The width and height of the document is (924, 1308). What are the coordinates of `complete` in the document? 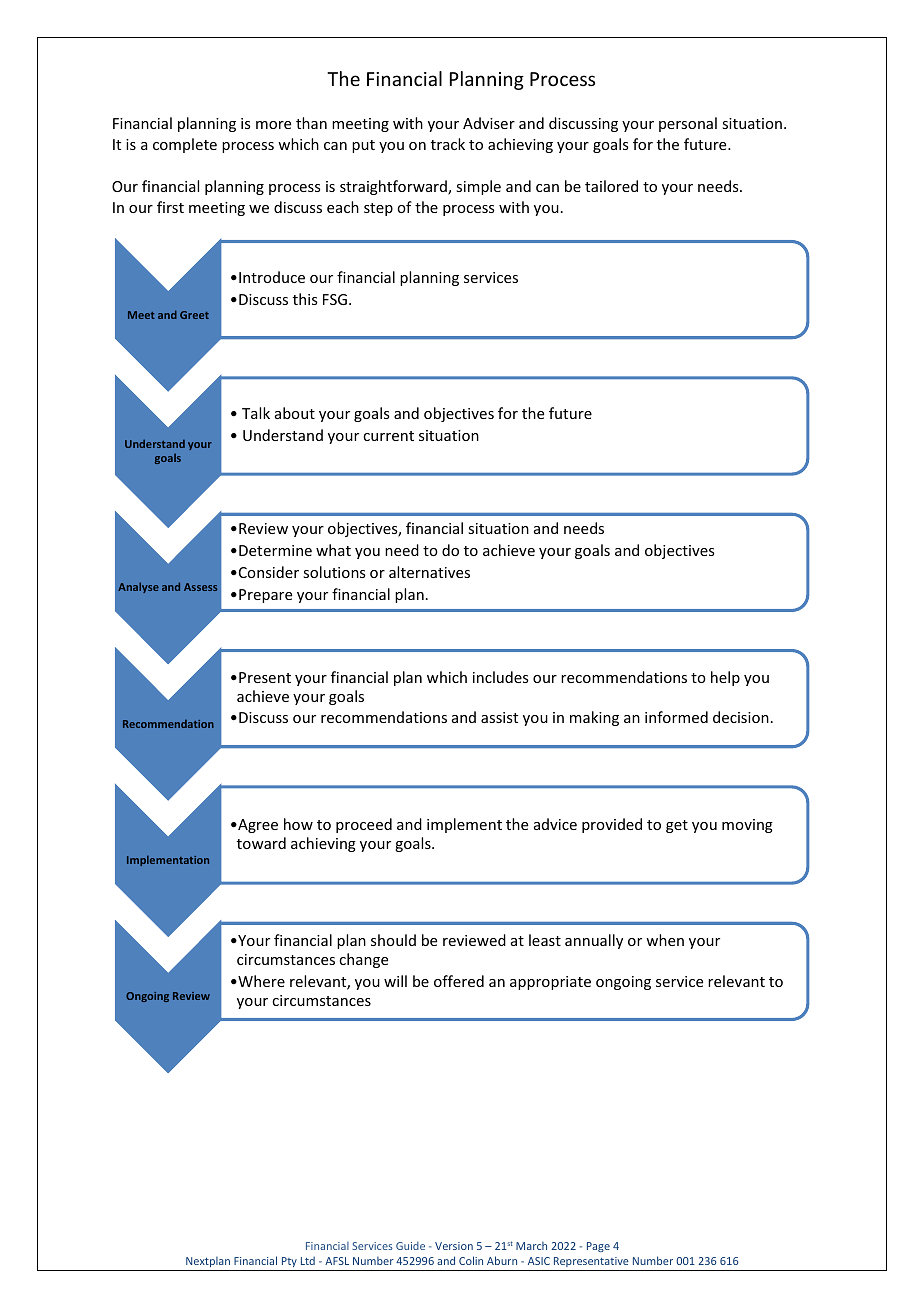 It's located at (185, 145).
